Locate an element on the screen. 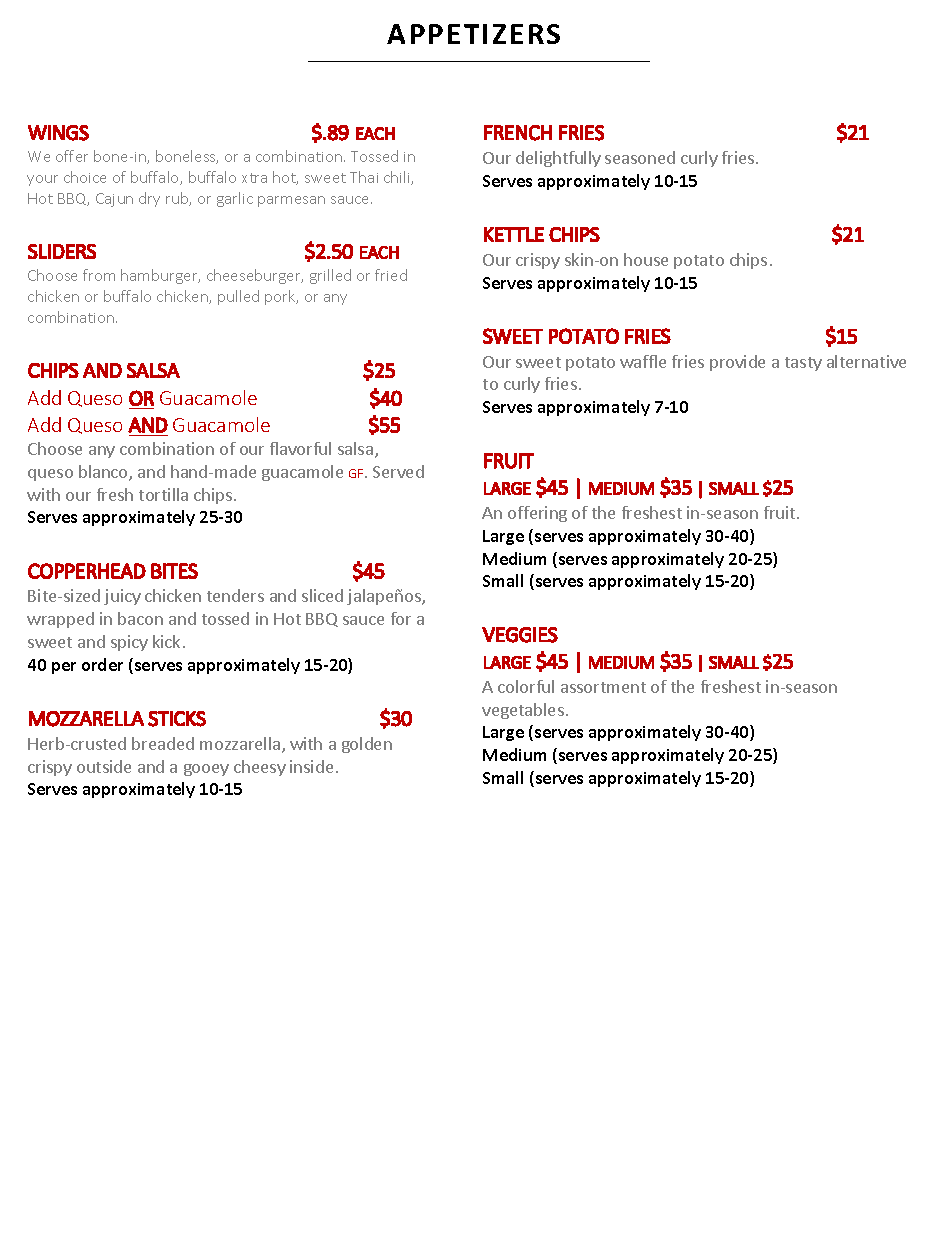 The height and width of the screenshot is (1233, 952). APPETIZERS is located at coordinates (473, 34).
